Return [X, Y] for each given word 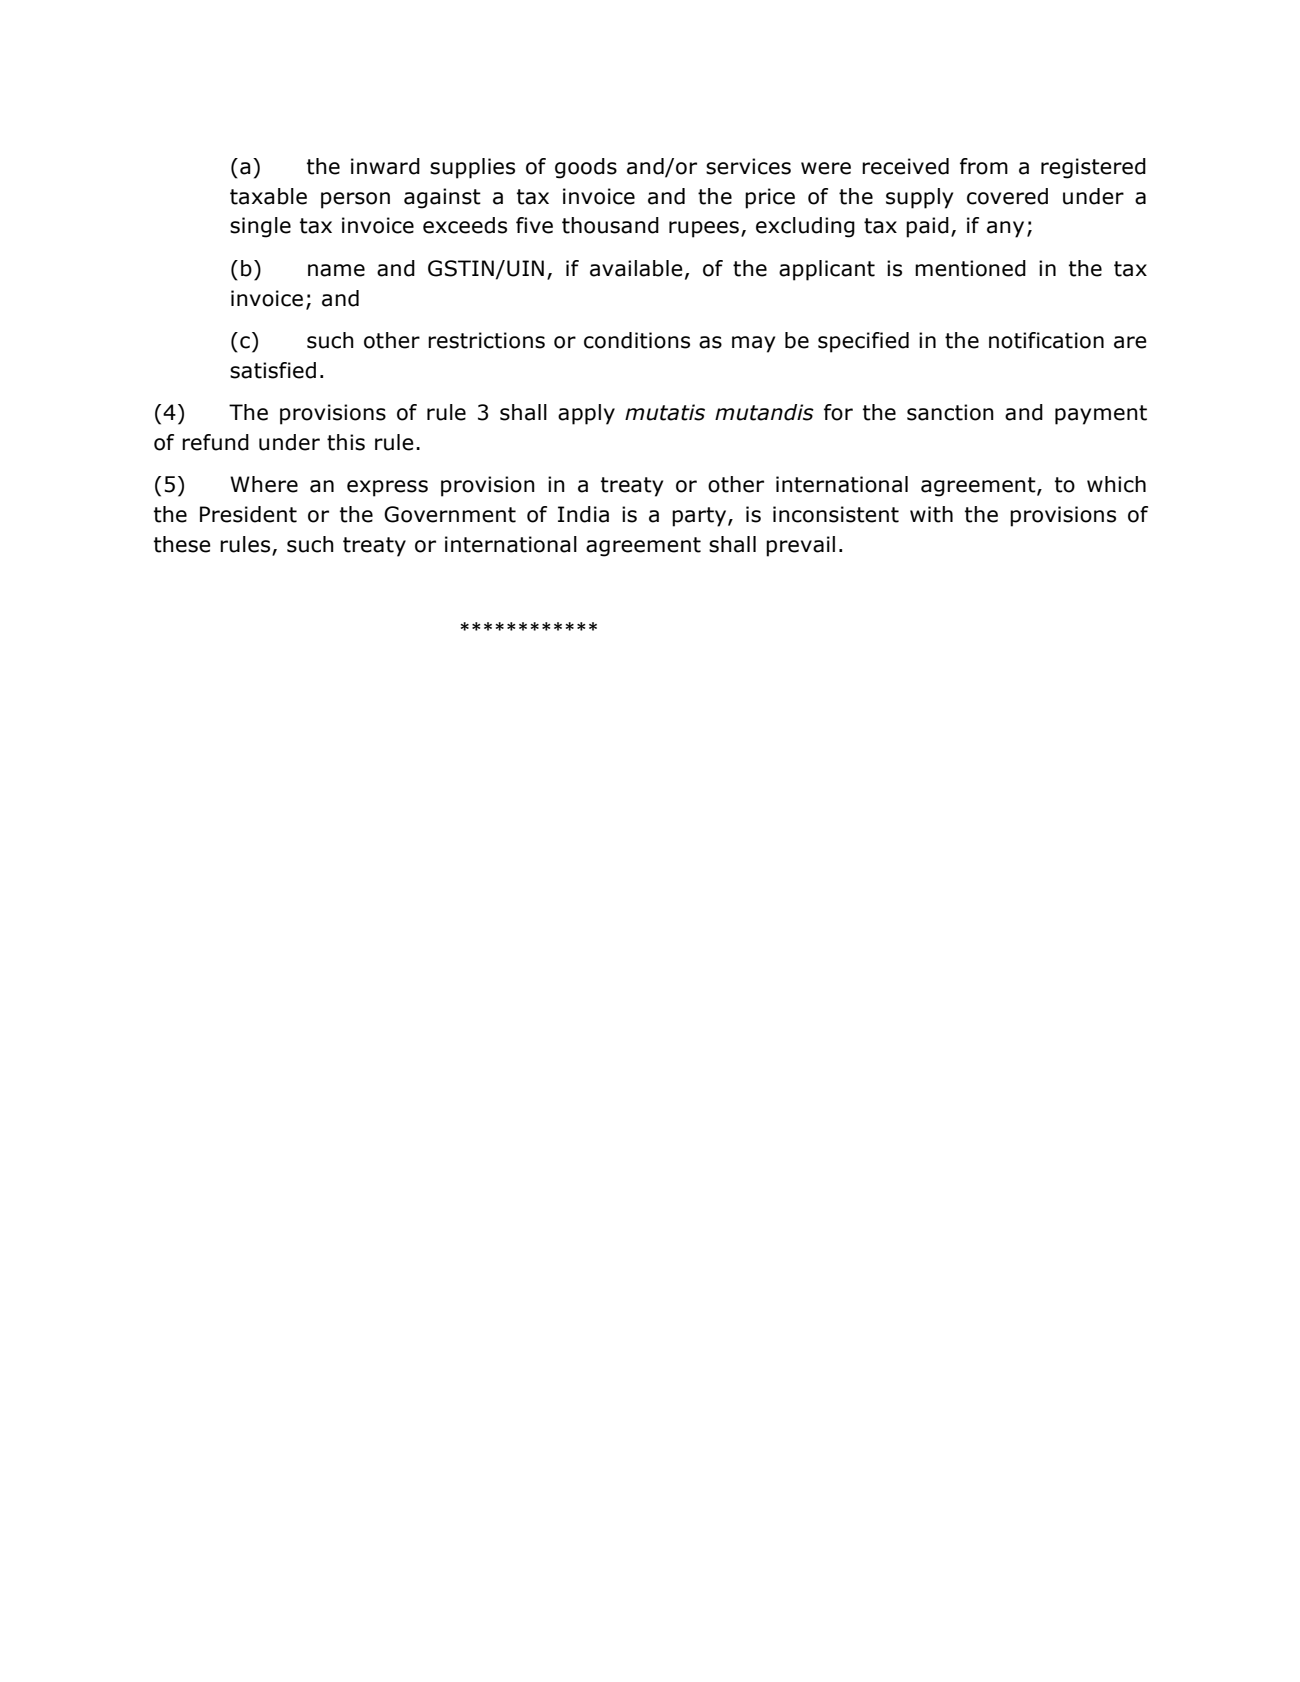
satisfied [273, 370]
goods [586, 168]
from [984, 166]
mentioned [970, 268]
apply [586, 414]
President [248, 514]
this [346, 442]
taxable [268, 196]
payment [1101, 415]
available [636, 268]
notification [1046, 340]
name [336, 270]
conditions [637, 340]
